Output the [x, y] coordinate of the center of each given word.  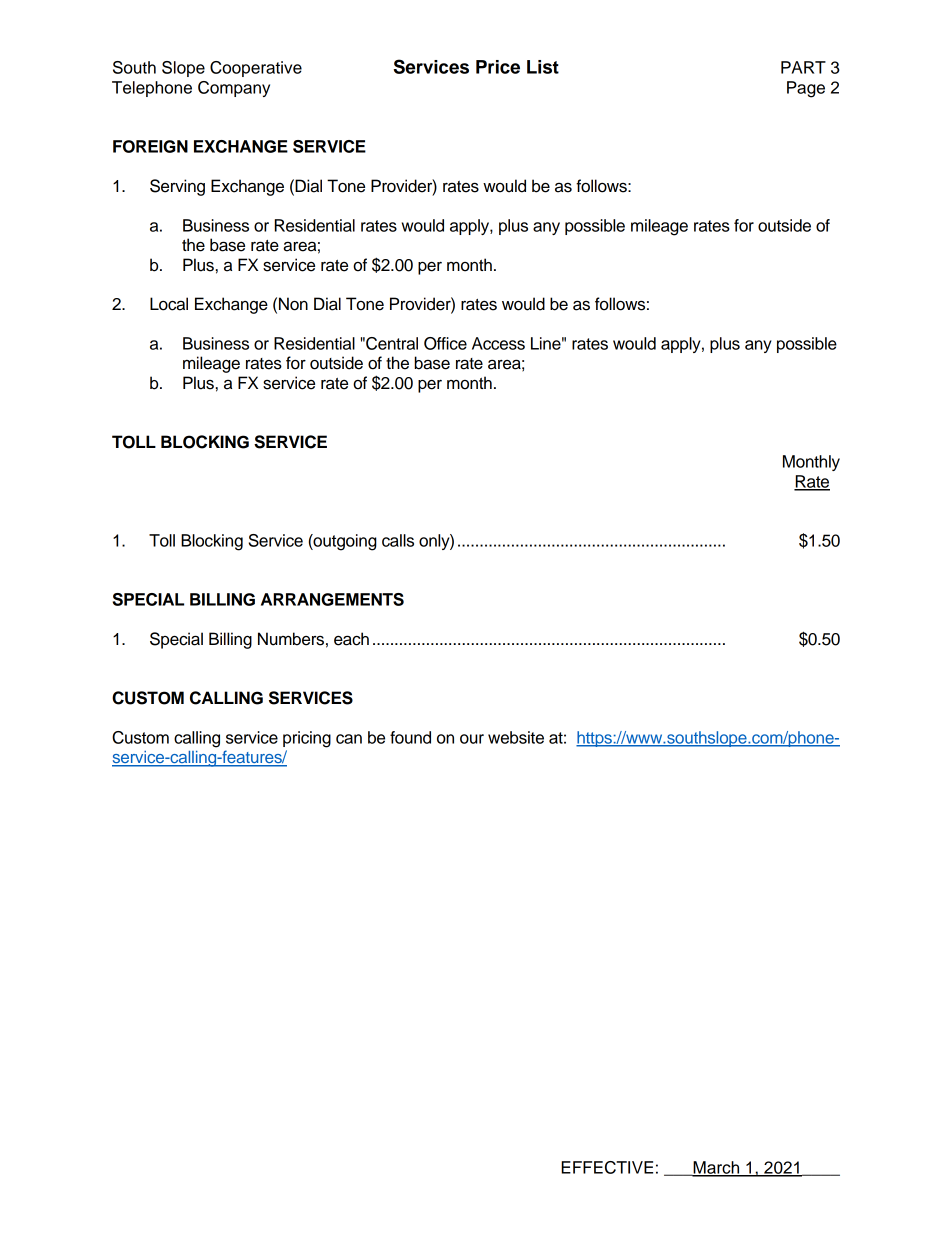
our [472, 739]
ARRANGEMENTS [332, 599]
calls [398, 540]
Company [234, 89]
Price [498, 67]
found [410, 737]
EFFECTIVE [607, 1167]
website [516, 737]
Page [806, 89]
